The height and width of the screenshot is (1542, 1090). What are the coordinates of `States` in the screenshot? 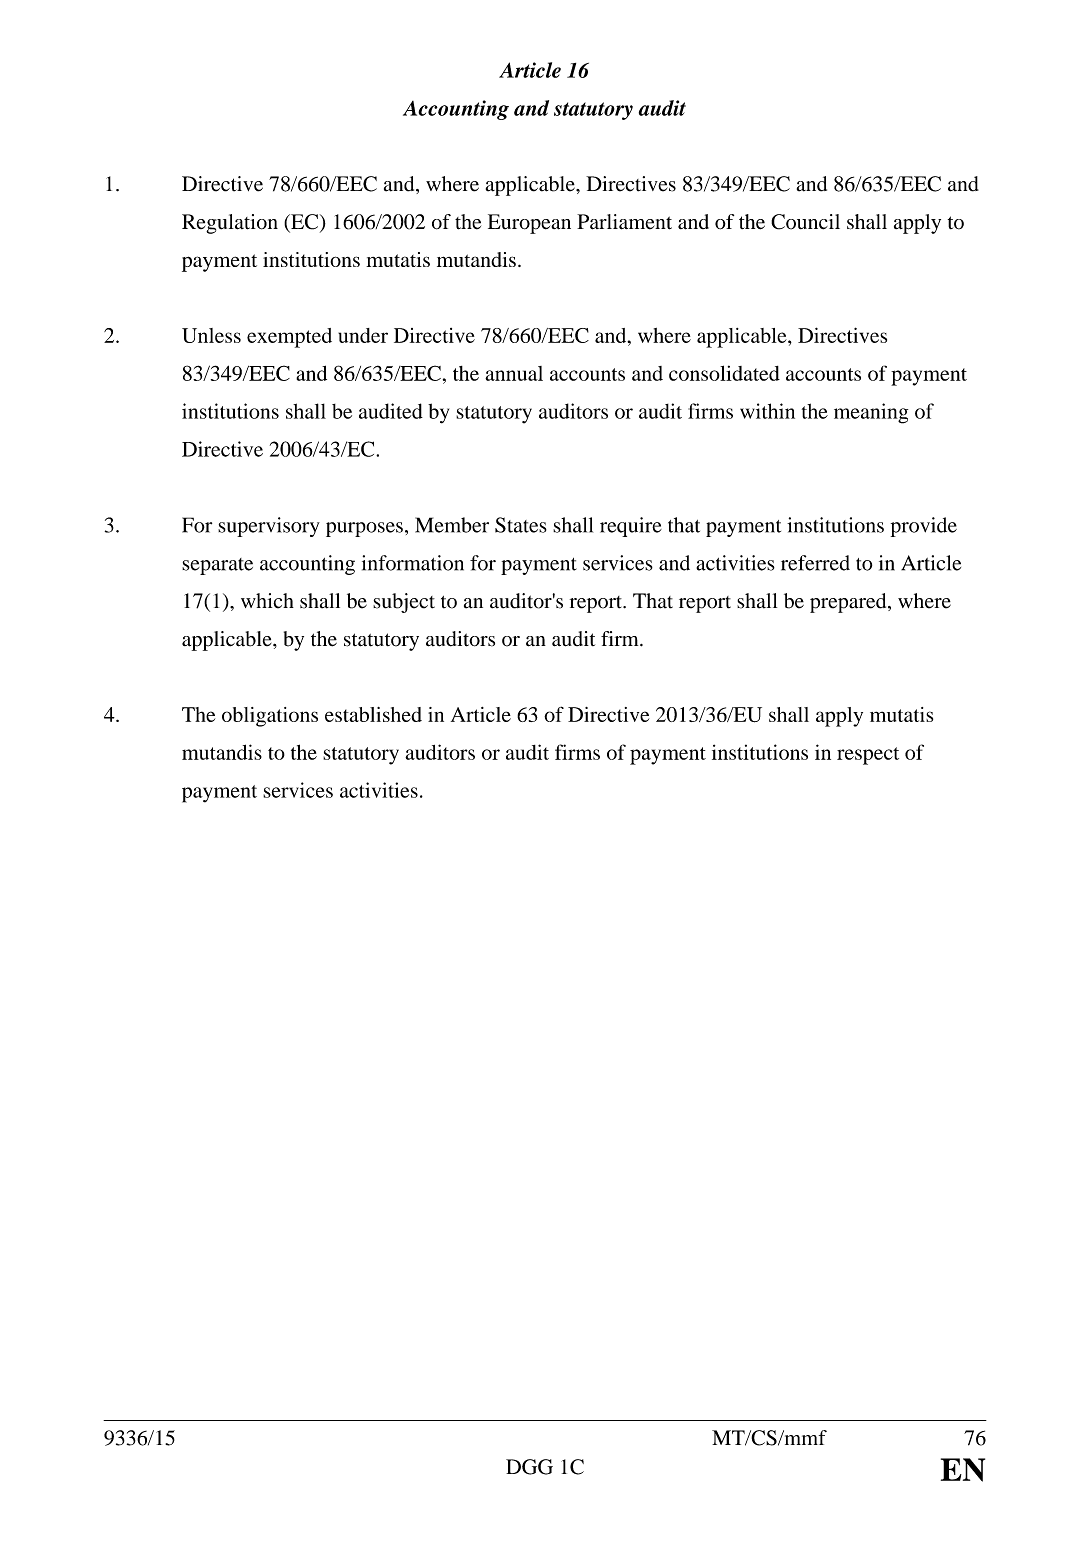 It's located at (521, 525).
